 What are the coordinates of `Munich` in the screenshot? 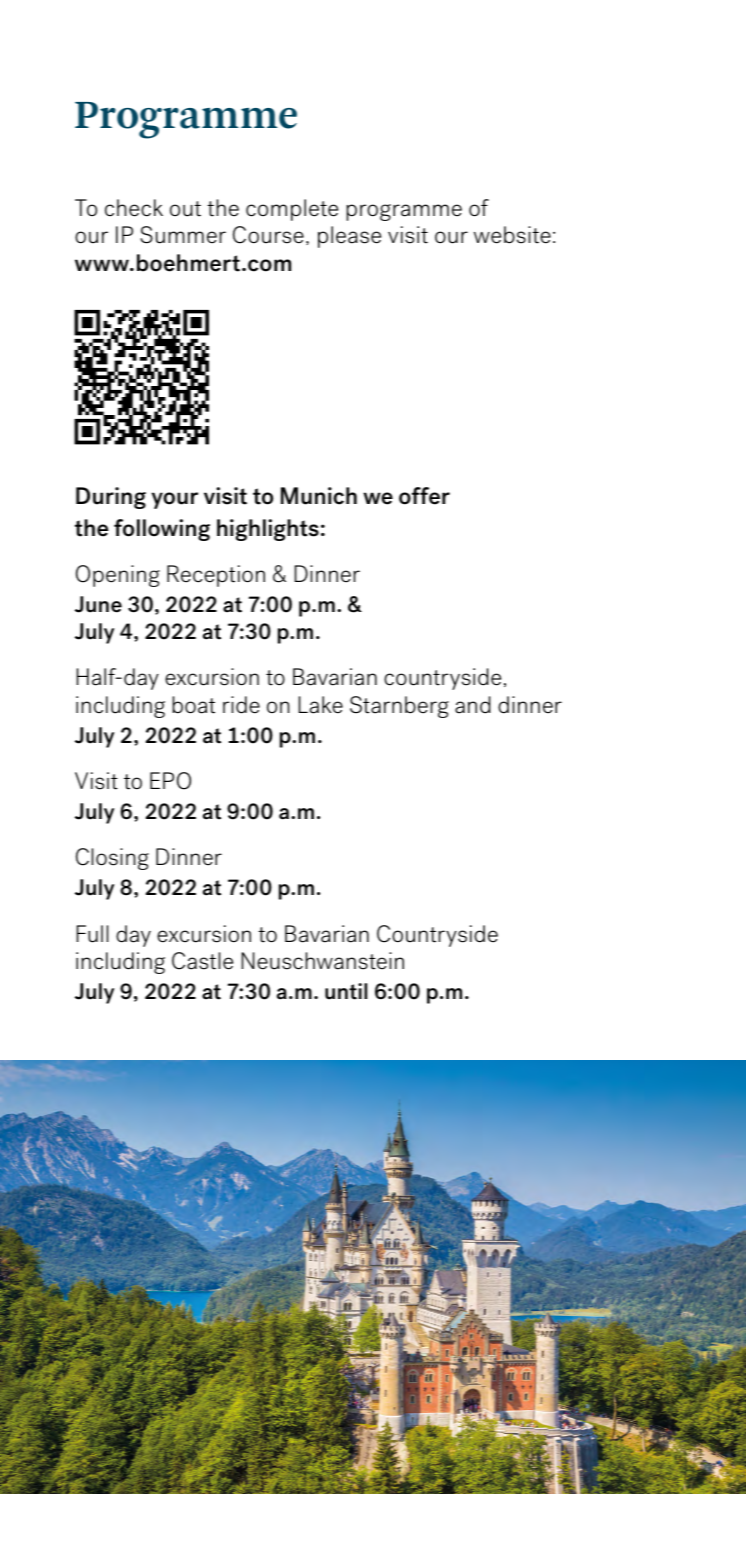 It's located at (319, 496).
